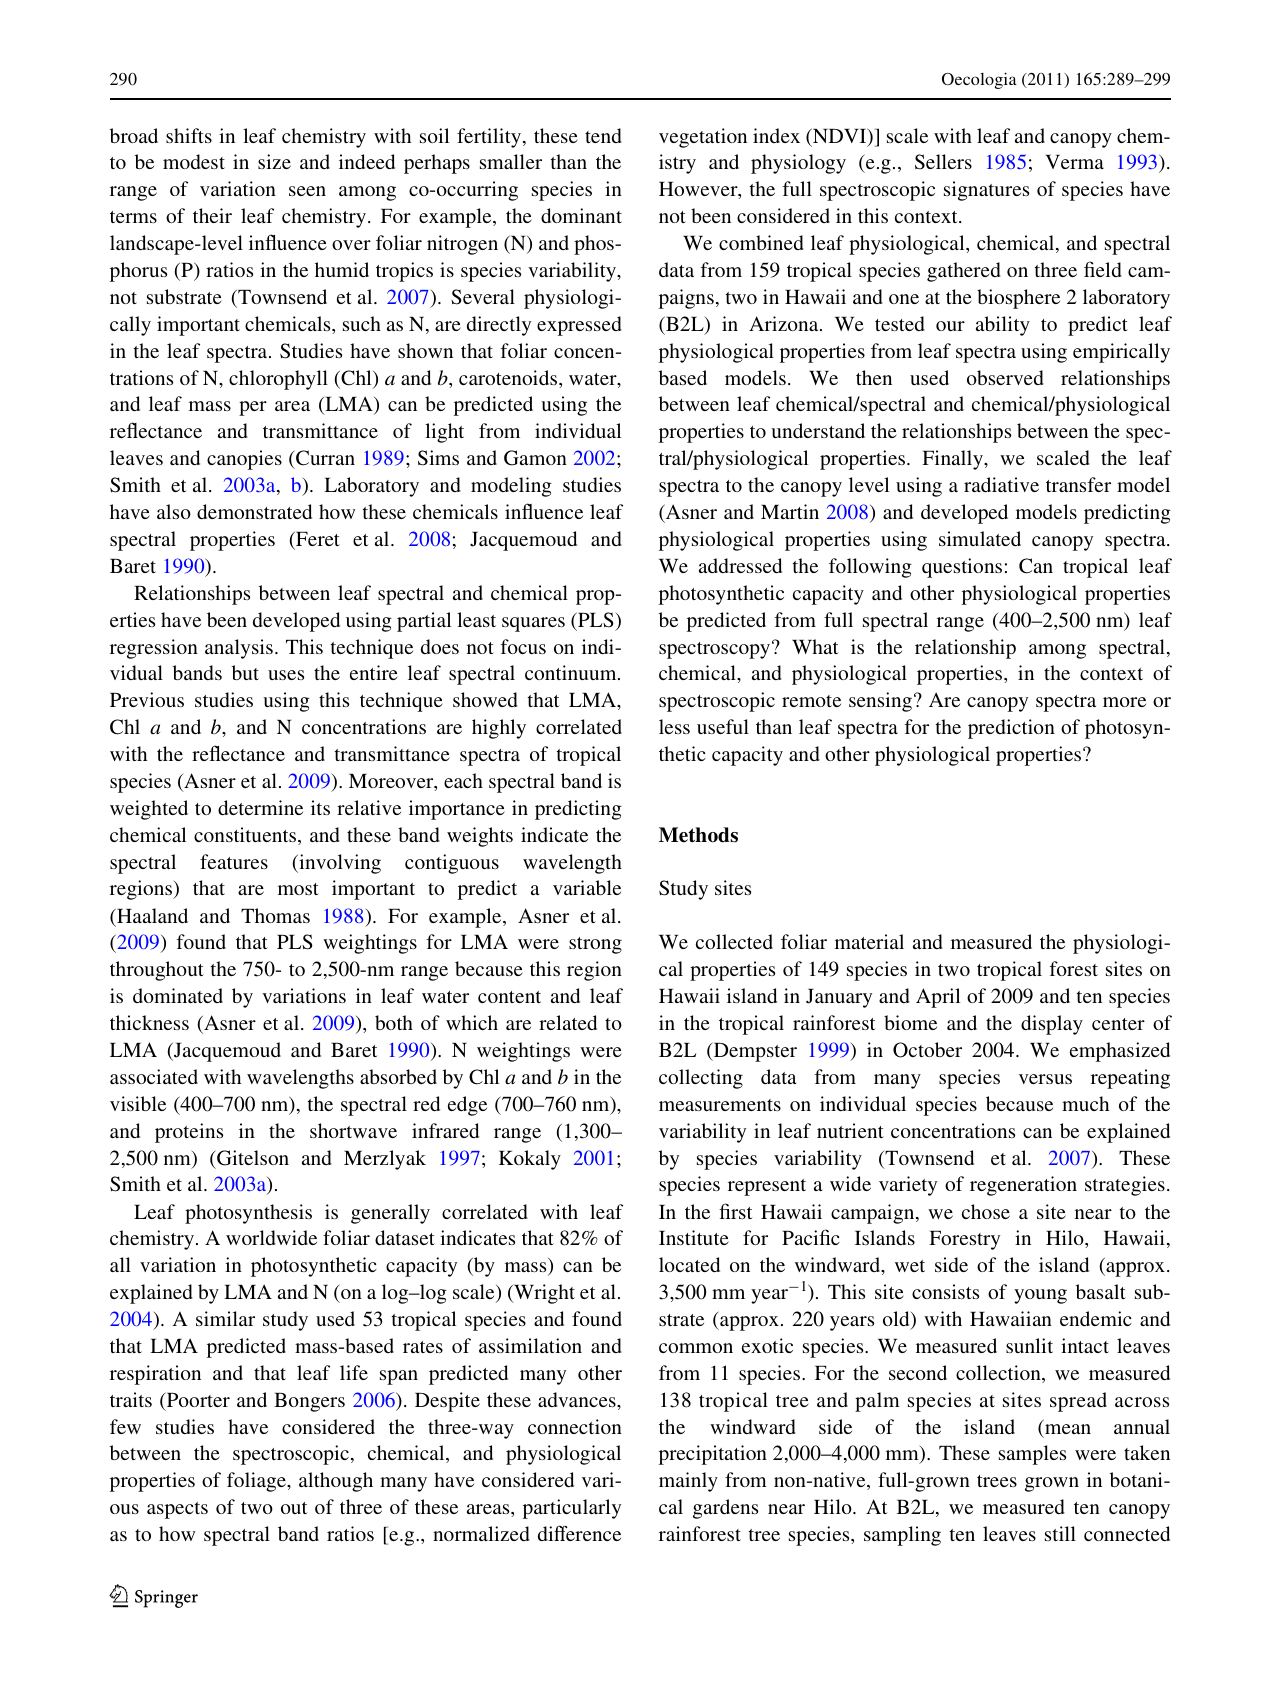  I want to click on Verma, so click(1075, 162).
